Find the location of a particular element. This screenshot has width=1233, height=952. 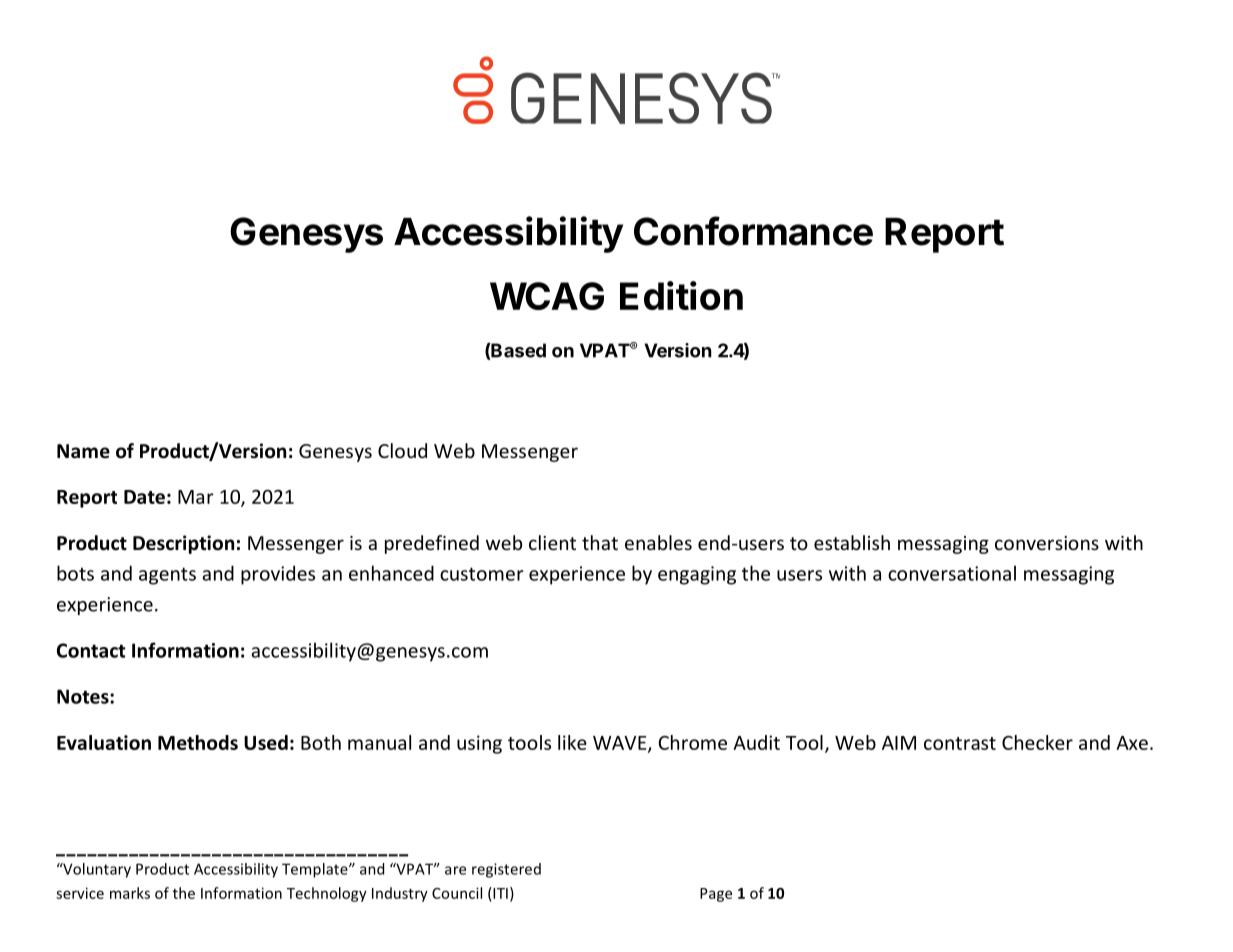

establish is located at coordinates (852, 542).
